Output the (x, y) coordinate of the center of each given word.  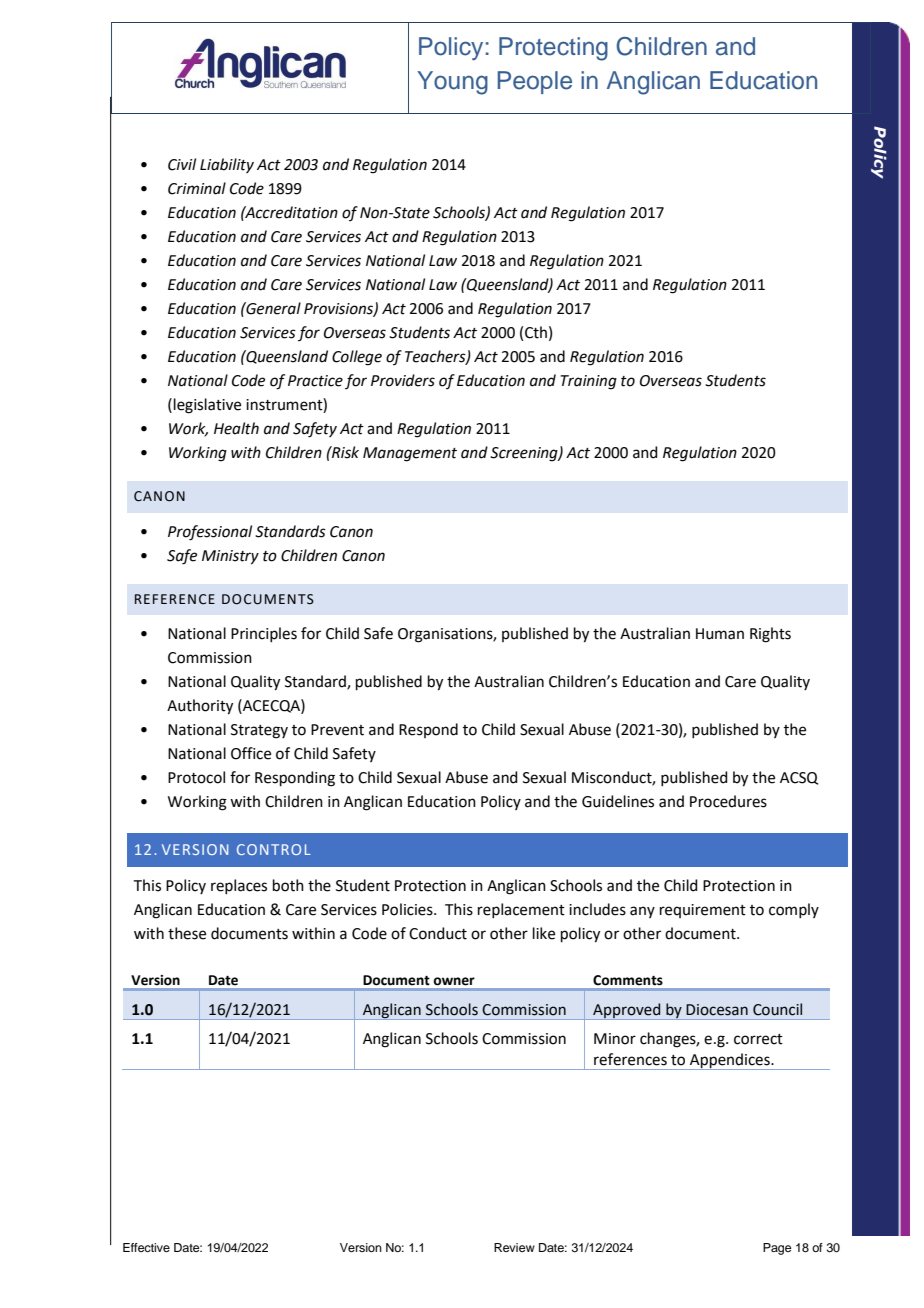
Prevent (337, 730)
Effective (146, 1247)
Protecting (553, 49)
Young (452, 83)
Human (720, 634)
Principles (264, 634)
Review (514, 1247)
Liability (227, 165)
